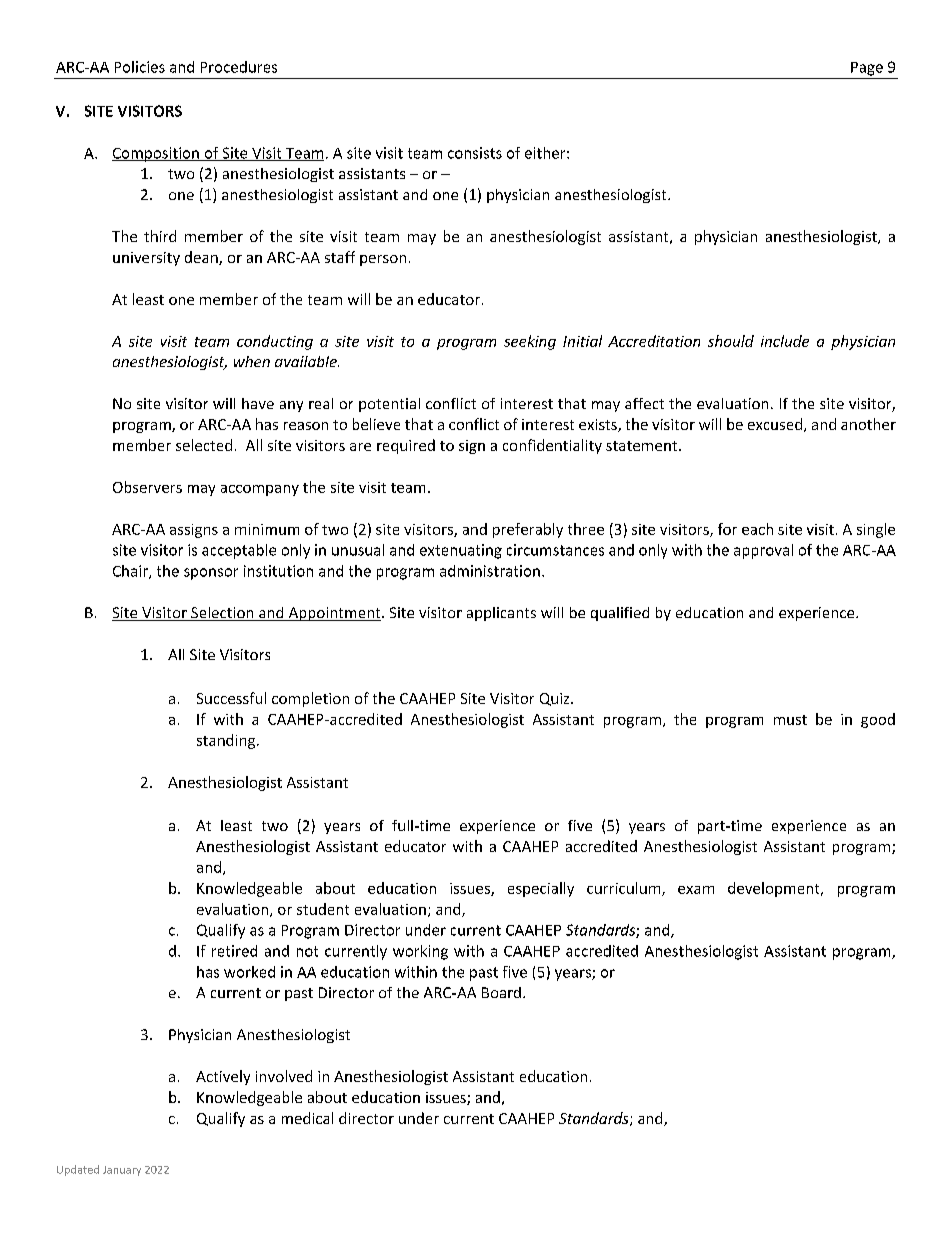 The width and height of the screenshot is (952, 1233). I want to click on Page, so click(867, 69).
